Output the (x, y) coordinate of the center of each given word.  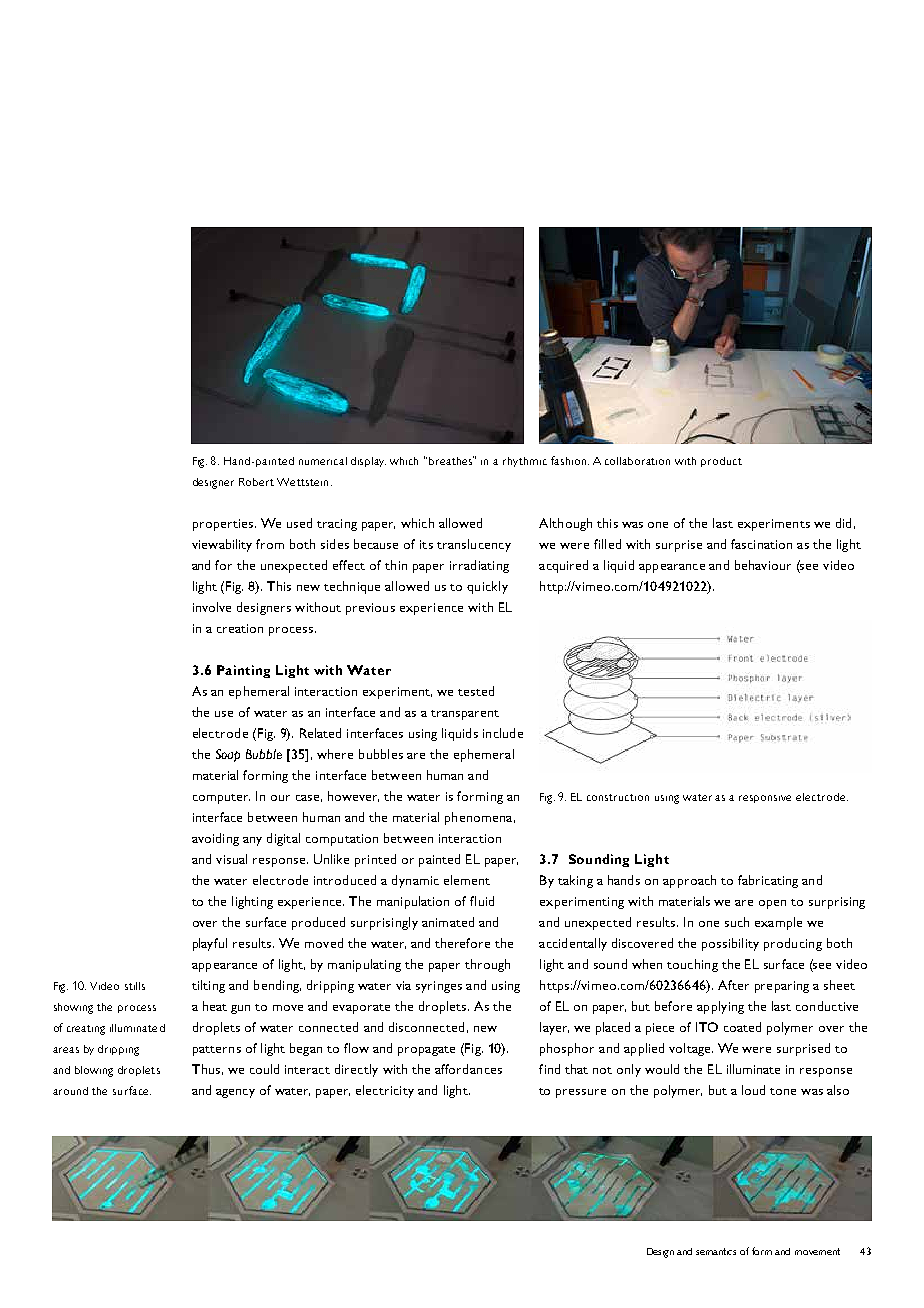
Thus (206, 1069)
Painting (243, 671)
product (721, 462)
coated (742, 1027)
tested (476, 691)
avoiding (215, 839)
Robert (256, 482)
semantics (716, 1251)
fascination (761, 544)
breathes (451, 460)
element (467, 880)
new (485, 1029)
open (772, 904)
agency (235, 1093)
